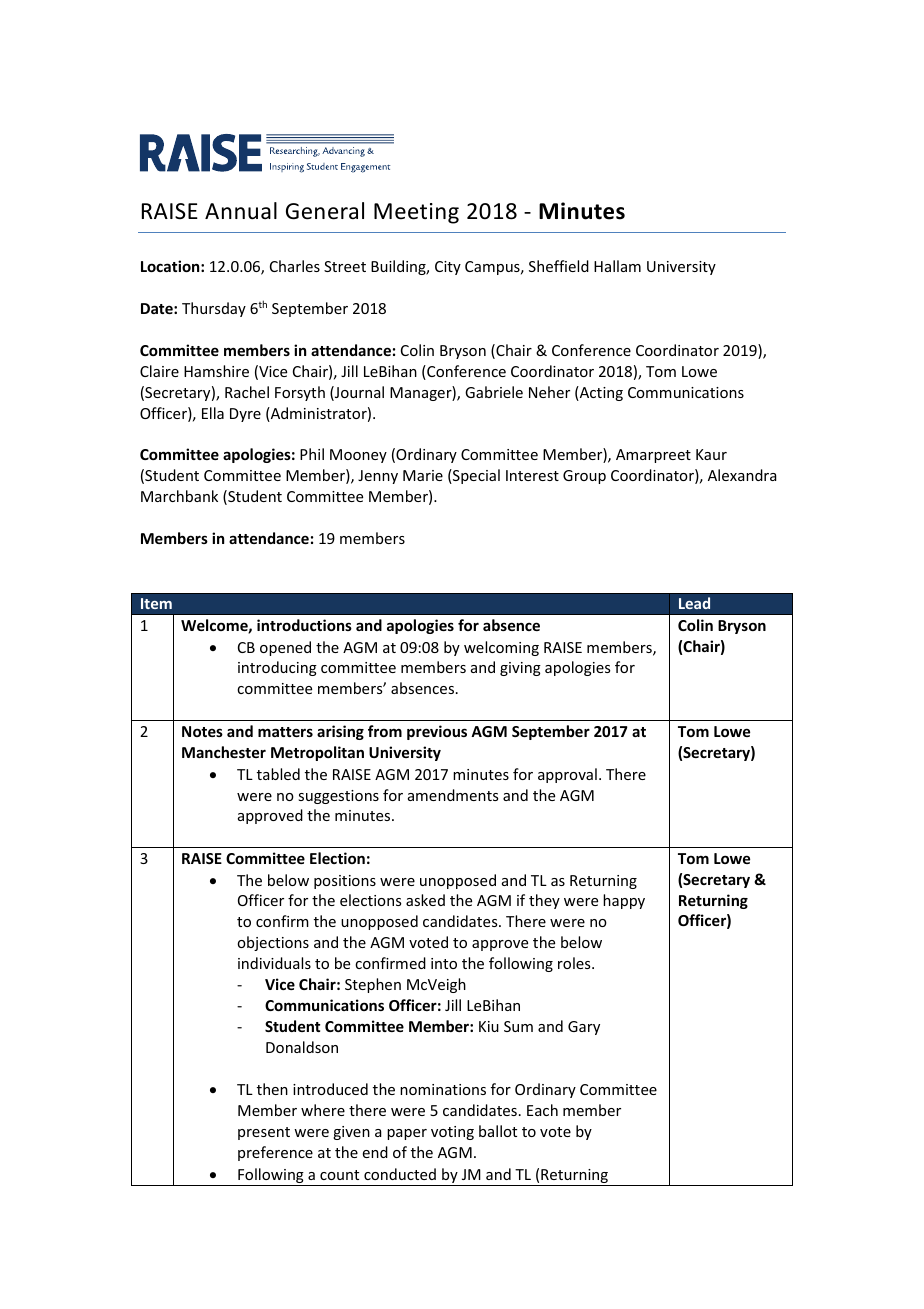 The height and width of the screenshot is (1309, 924). I want to click on Ella, so click(213, 413).
